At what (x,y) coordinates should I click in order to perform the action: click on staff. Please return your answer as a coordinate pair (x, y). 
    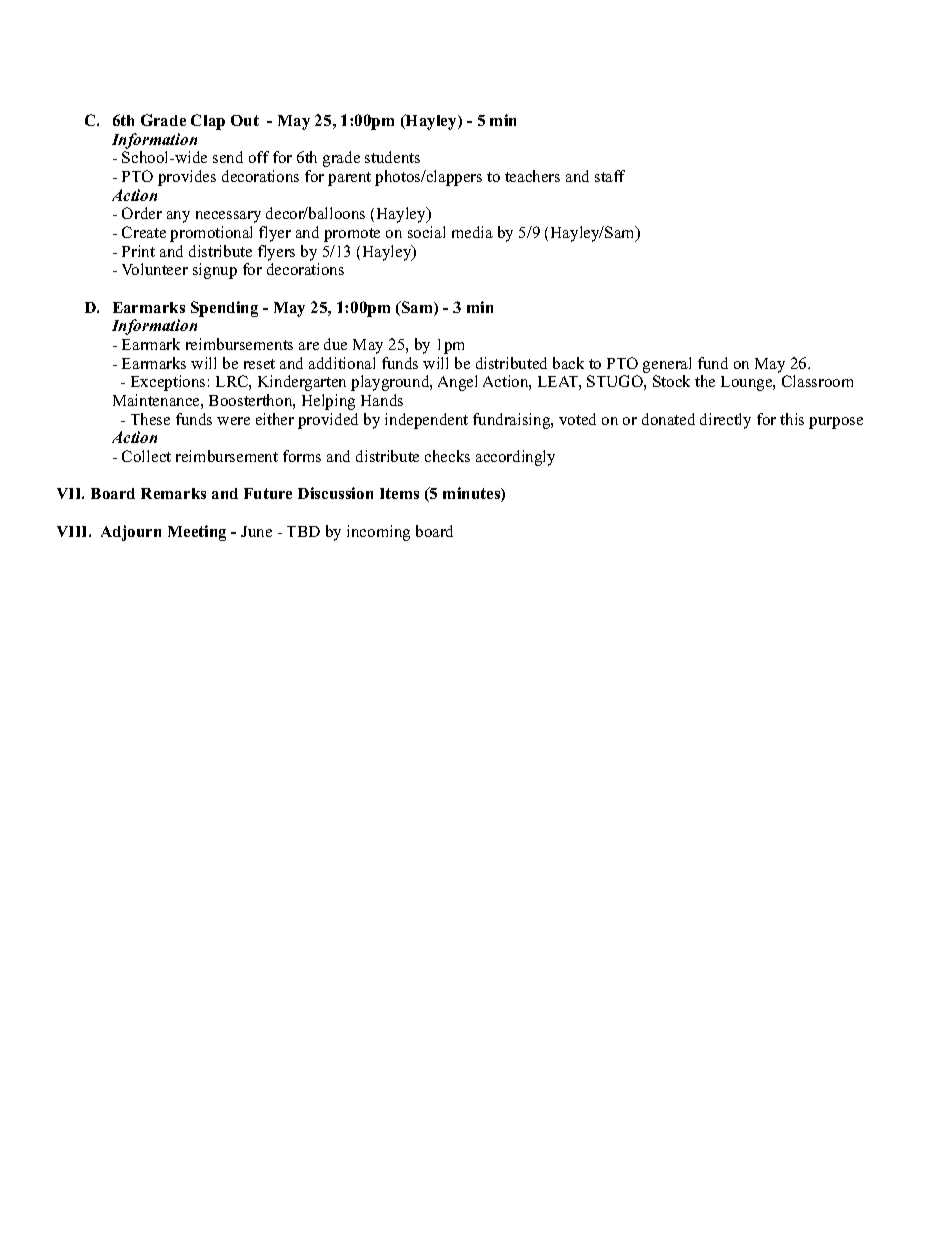
    Looking at the image, I should click on (610, 176).
